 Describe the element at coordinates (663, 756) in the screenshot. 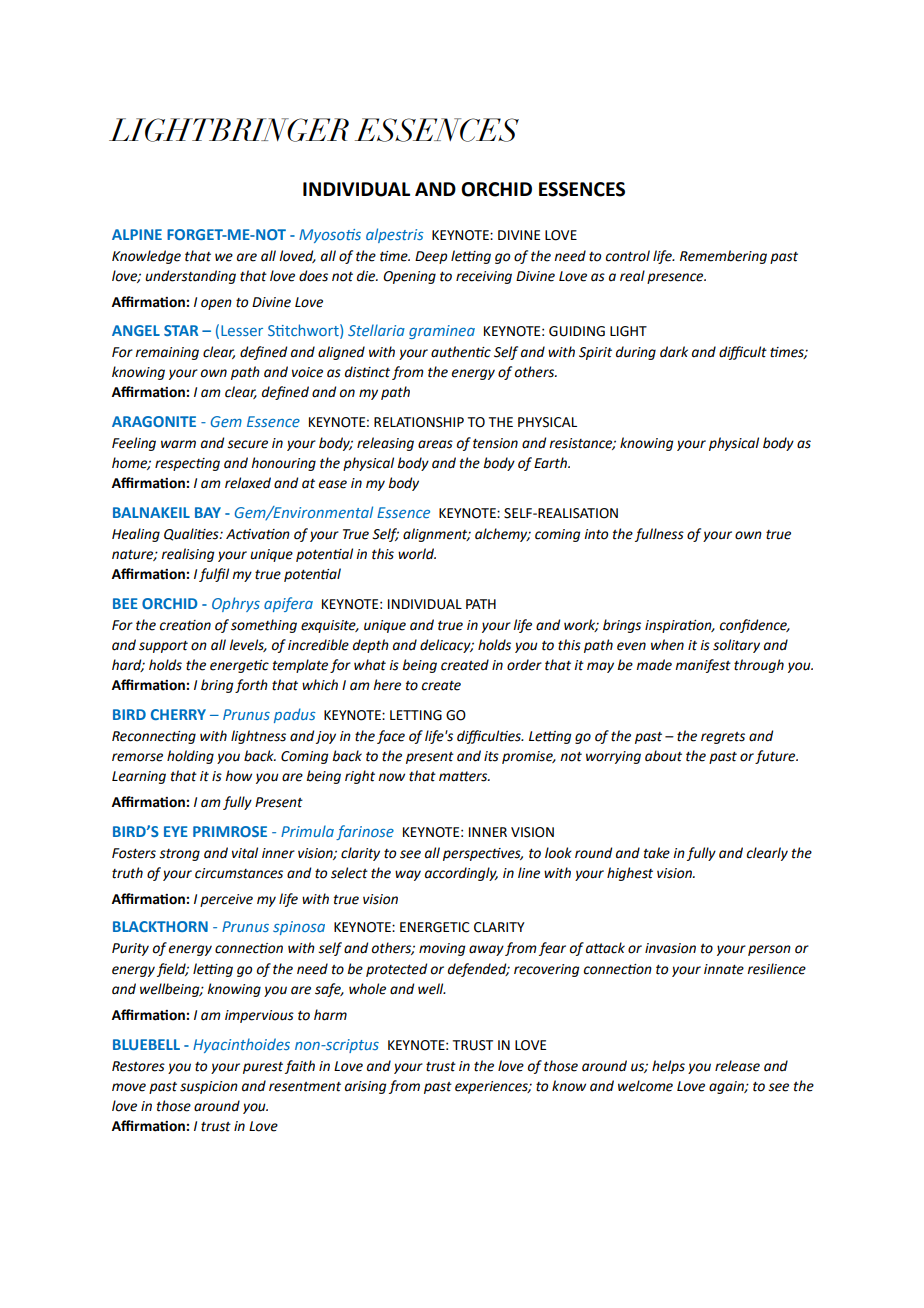

I see `about` at that location.
